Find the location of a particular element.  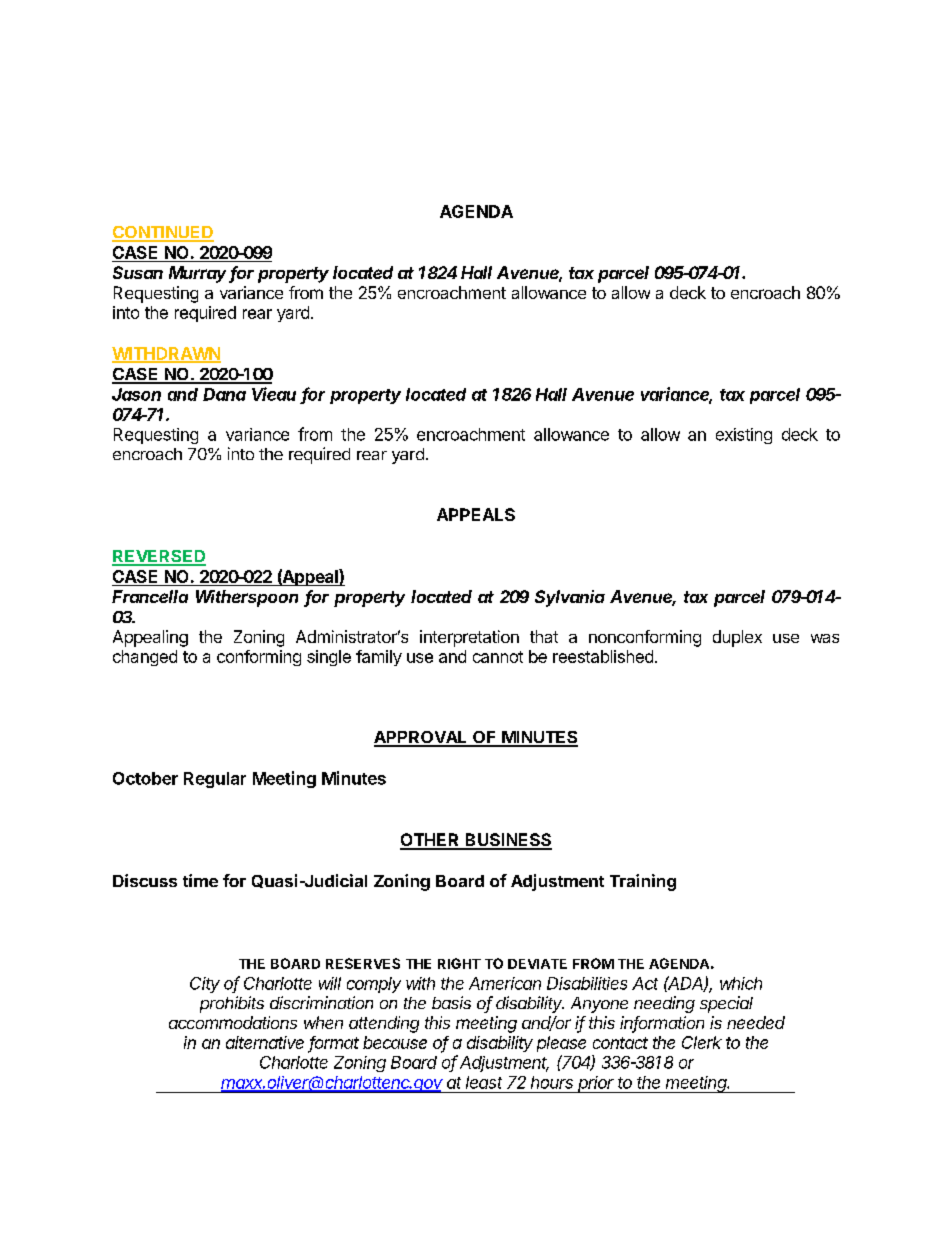

Regular is located at coordinates (215, 780).
